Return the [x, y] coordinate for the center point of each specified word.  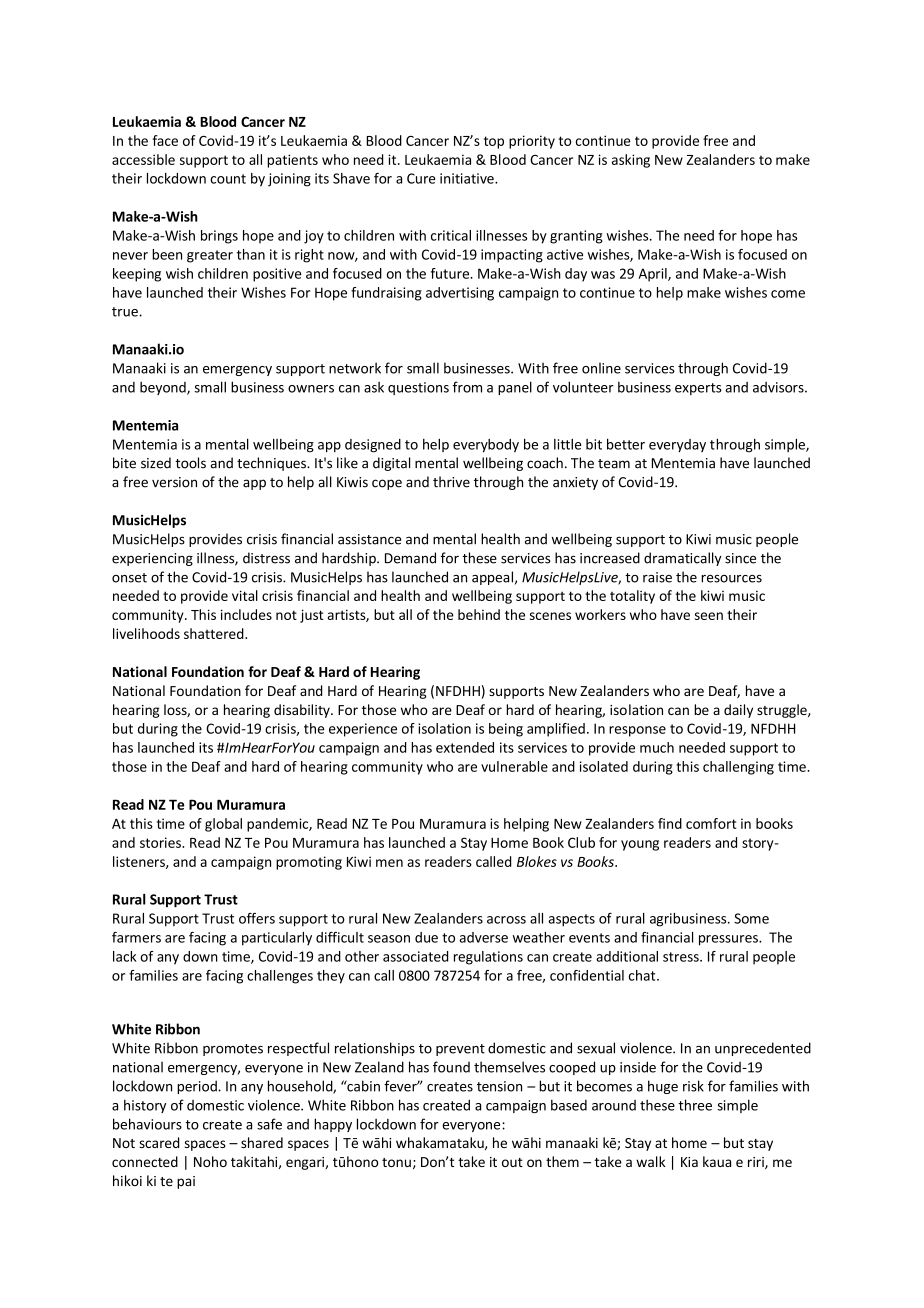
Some [751, 918]
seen [709, 616]
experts [698, 389]
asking [631, 161]
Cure [421, 178]
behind [479, 614]
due [426, 937]
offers [257, 918]
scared [159, 1142]
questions [418, 388]
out [512, 1162]
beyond [164, 388]
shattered [215, 633]
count [228, 179]
